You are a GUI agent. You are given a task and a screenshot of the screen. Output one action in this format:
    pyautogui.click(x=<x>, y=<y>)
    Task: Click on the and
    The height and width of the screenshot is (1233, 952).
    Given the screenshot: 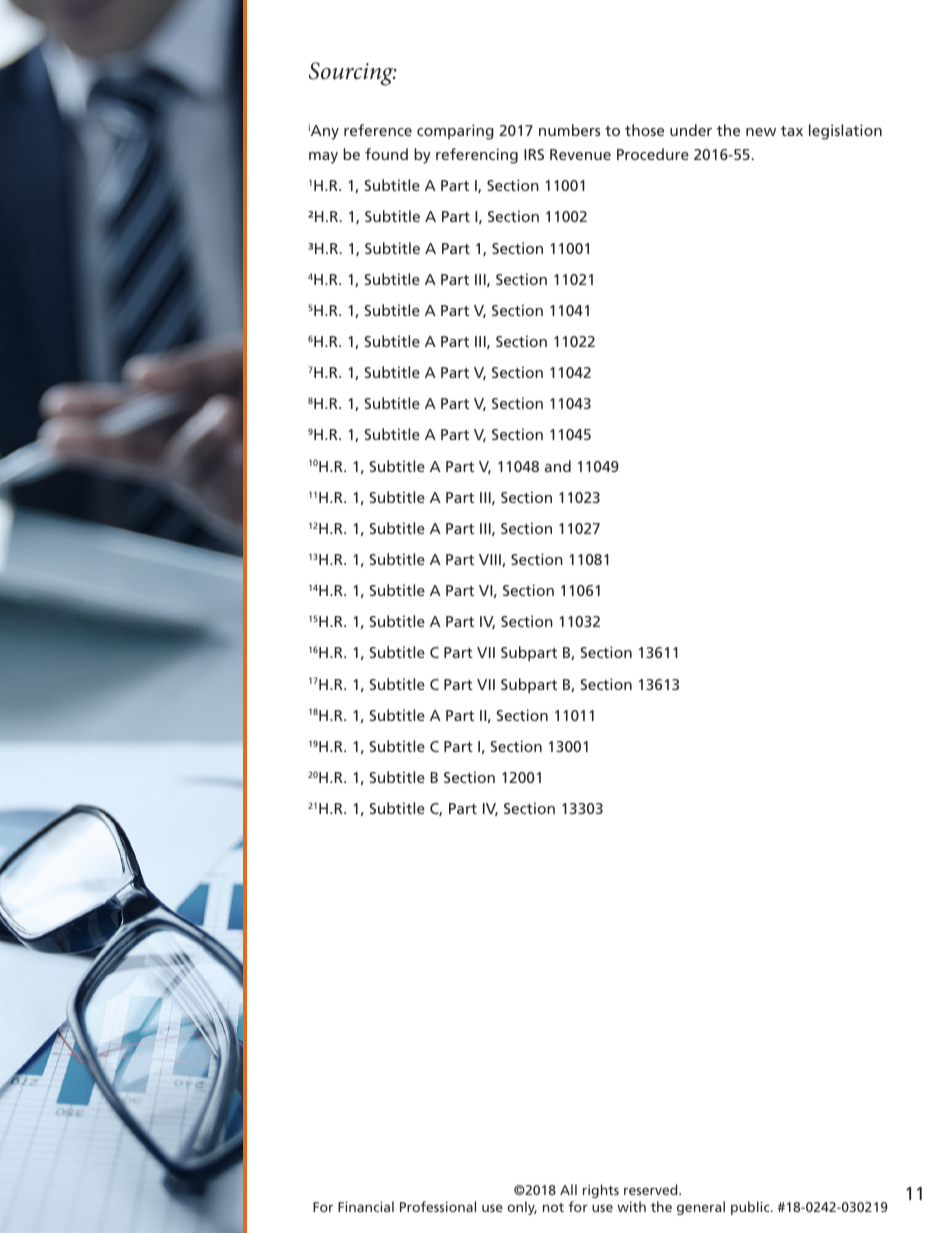 What is the action you would take?
    pyautogui.click(x=558, y=466)
